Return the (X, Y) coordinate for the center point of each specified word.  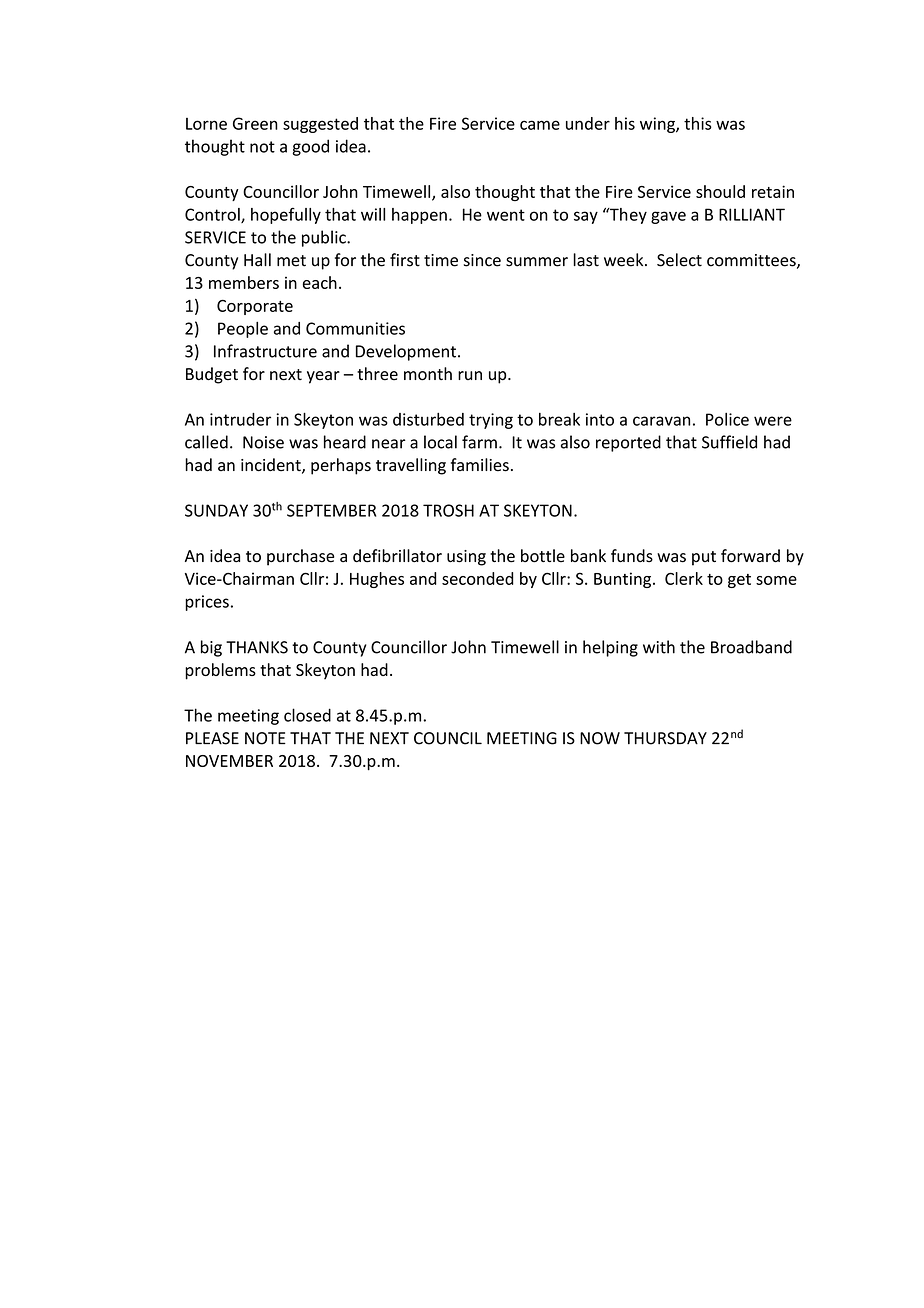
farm (479, 442)
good (310, 147)
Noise (263, 442)
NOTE (265, 738)
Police (727, 419)
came (540, 125)
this (698, 123)
